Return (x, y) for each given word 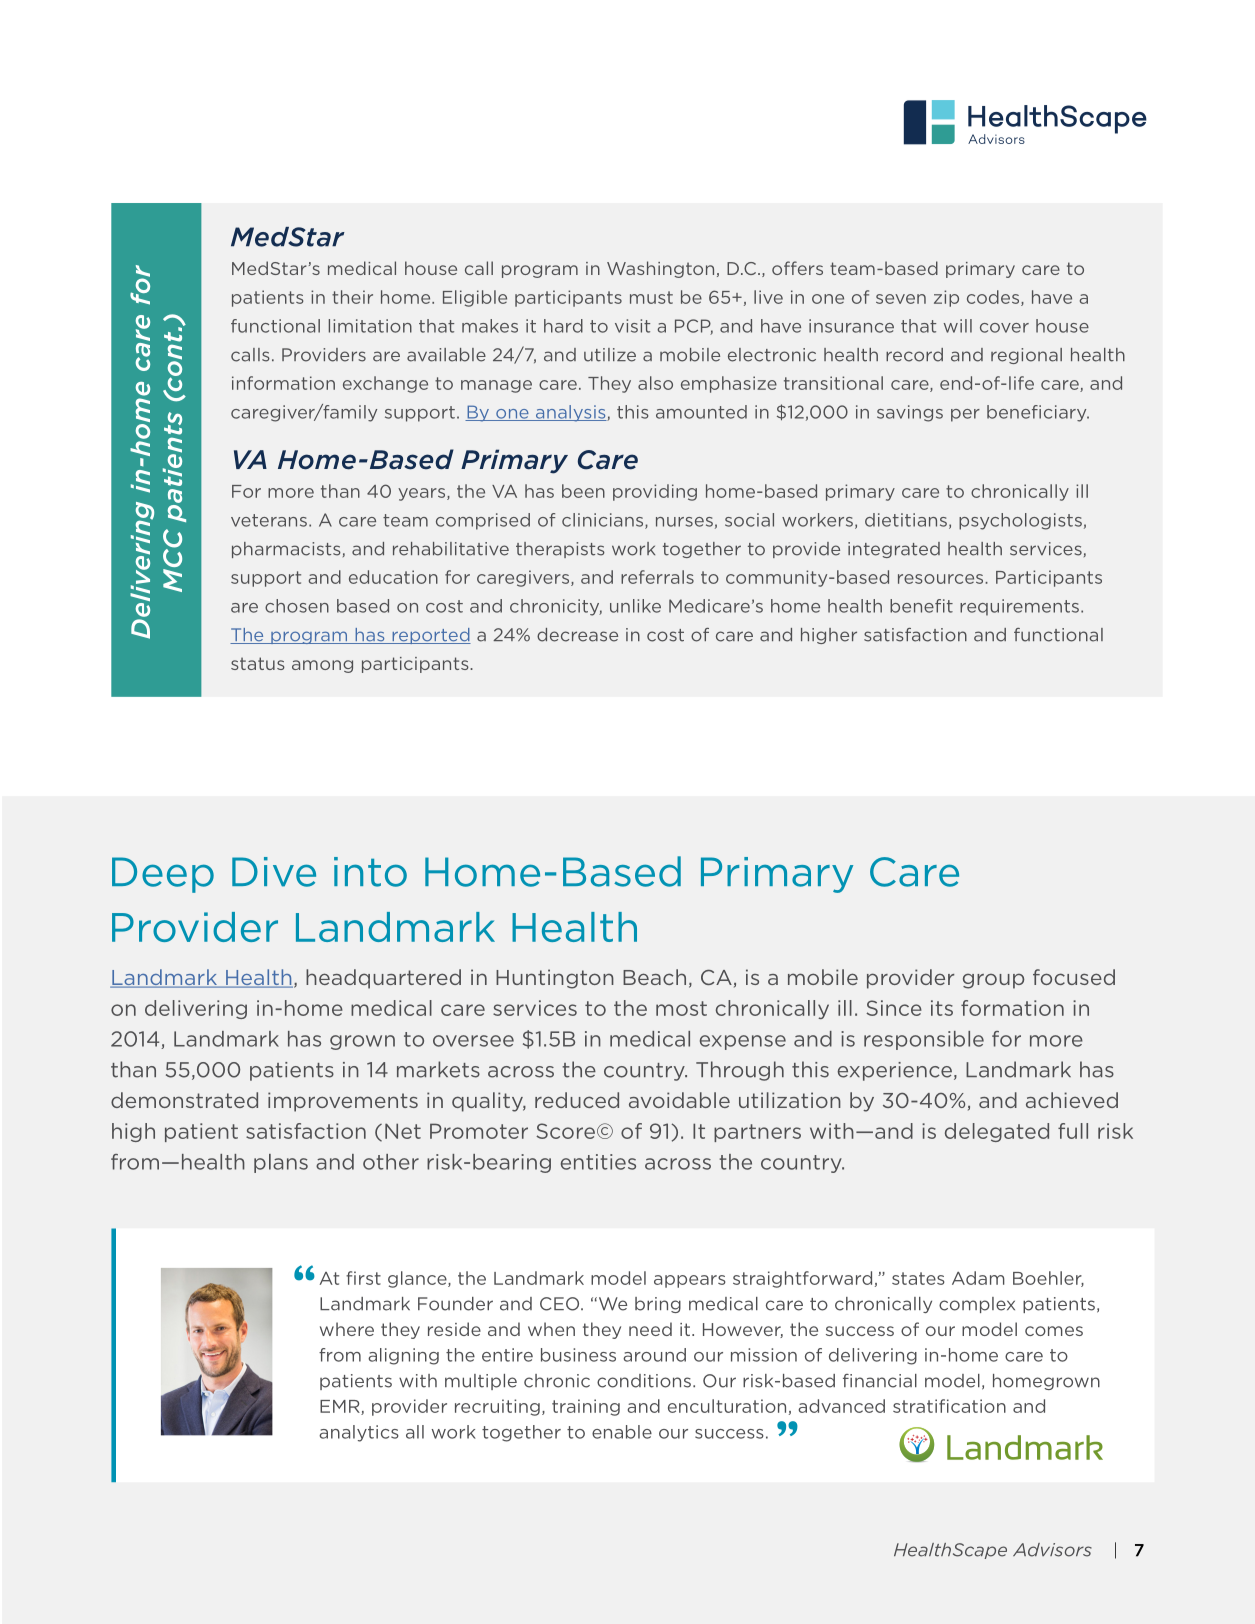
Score (565, 1131)
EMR (341, 1407)
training (586, 1407)
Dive (274, 872)
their (352, 297)
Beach (654, 977)
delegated (997, 1132)
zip (946, 298)
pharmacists (286, 550)
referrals (657, 577)
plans (281, 1163)
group (994, 981)
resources (942, 579)
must (651, 297)
